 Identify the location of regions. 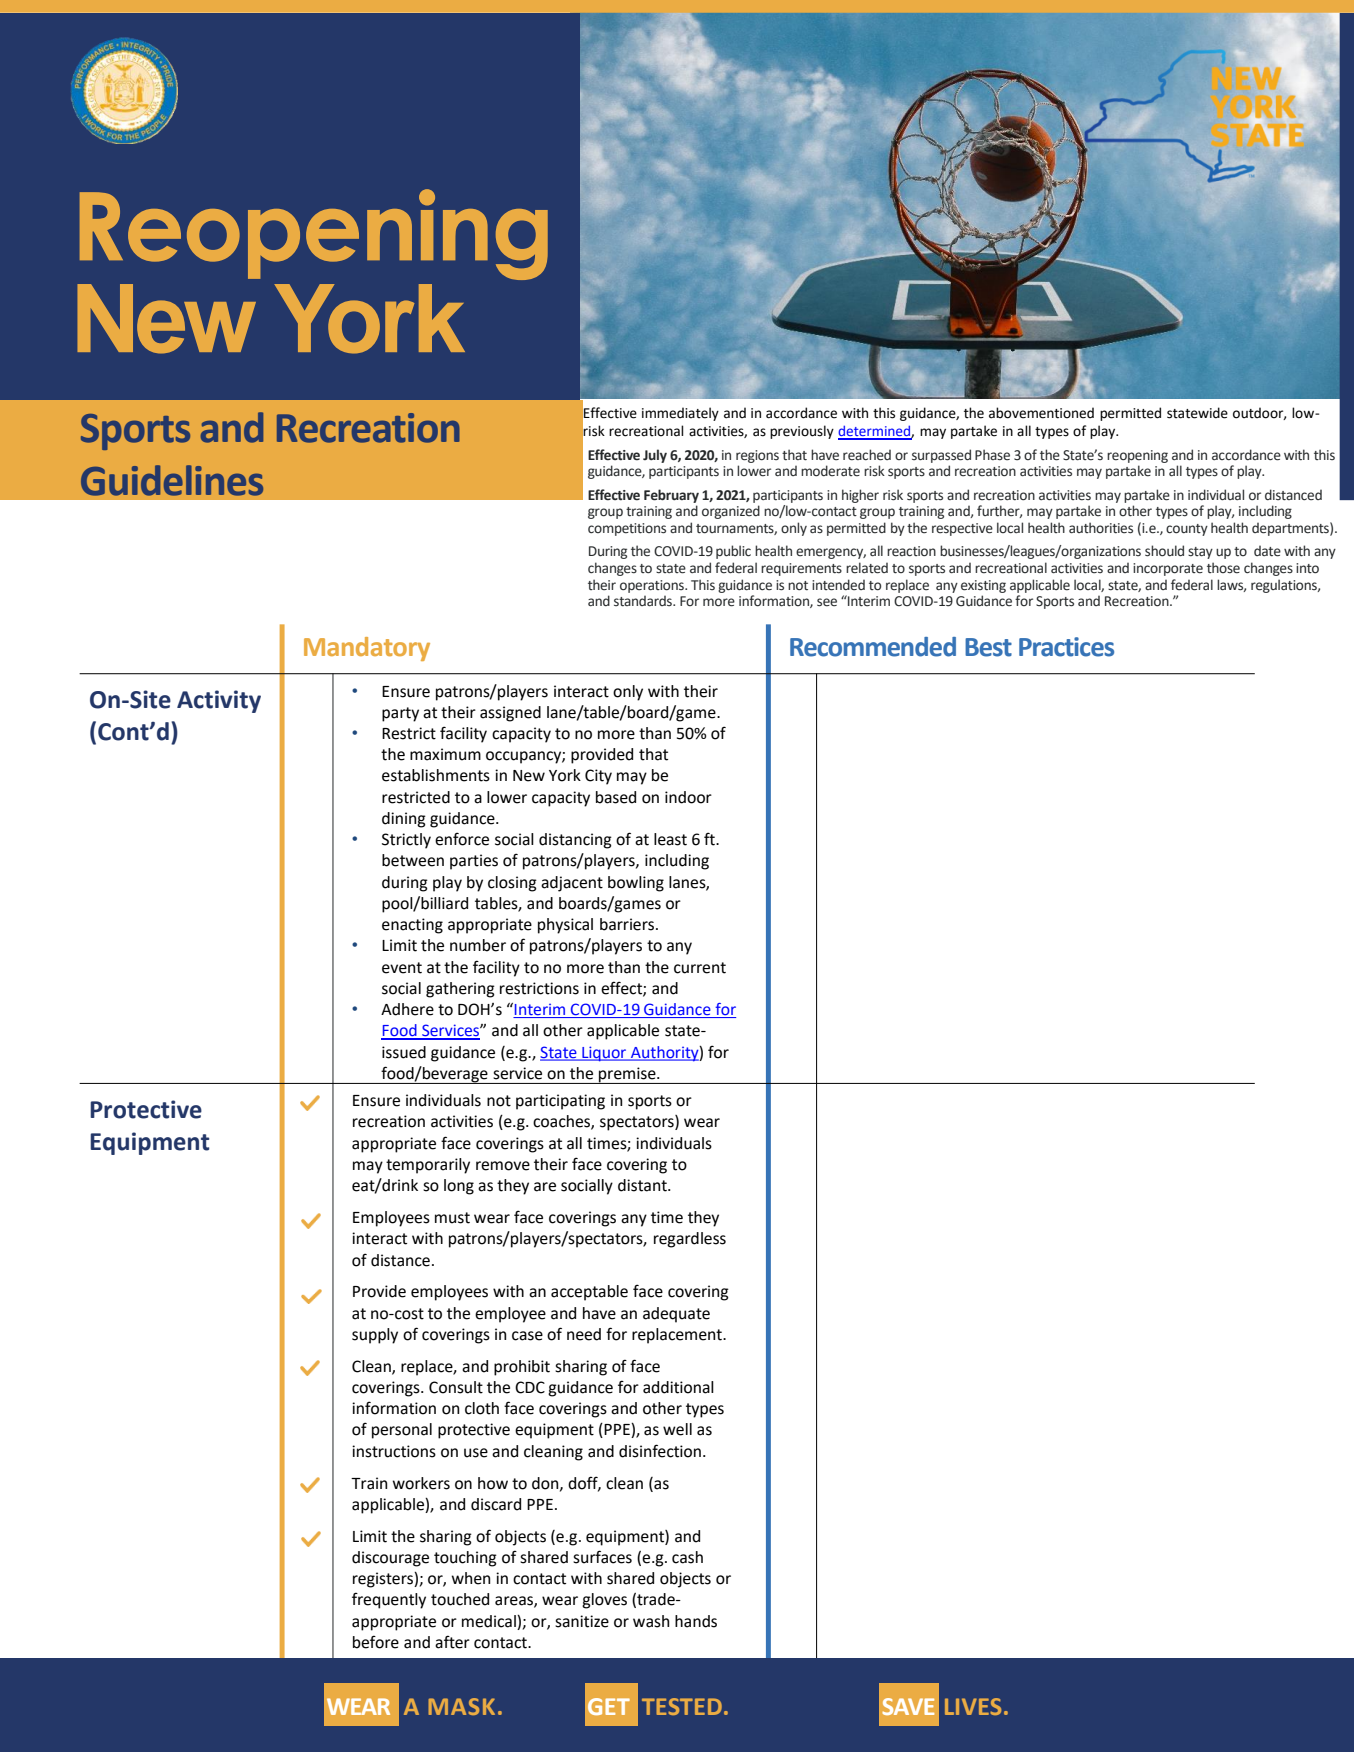
(757, 456).
